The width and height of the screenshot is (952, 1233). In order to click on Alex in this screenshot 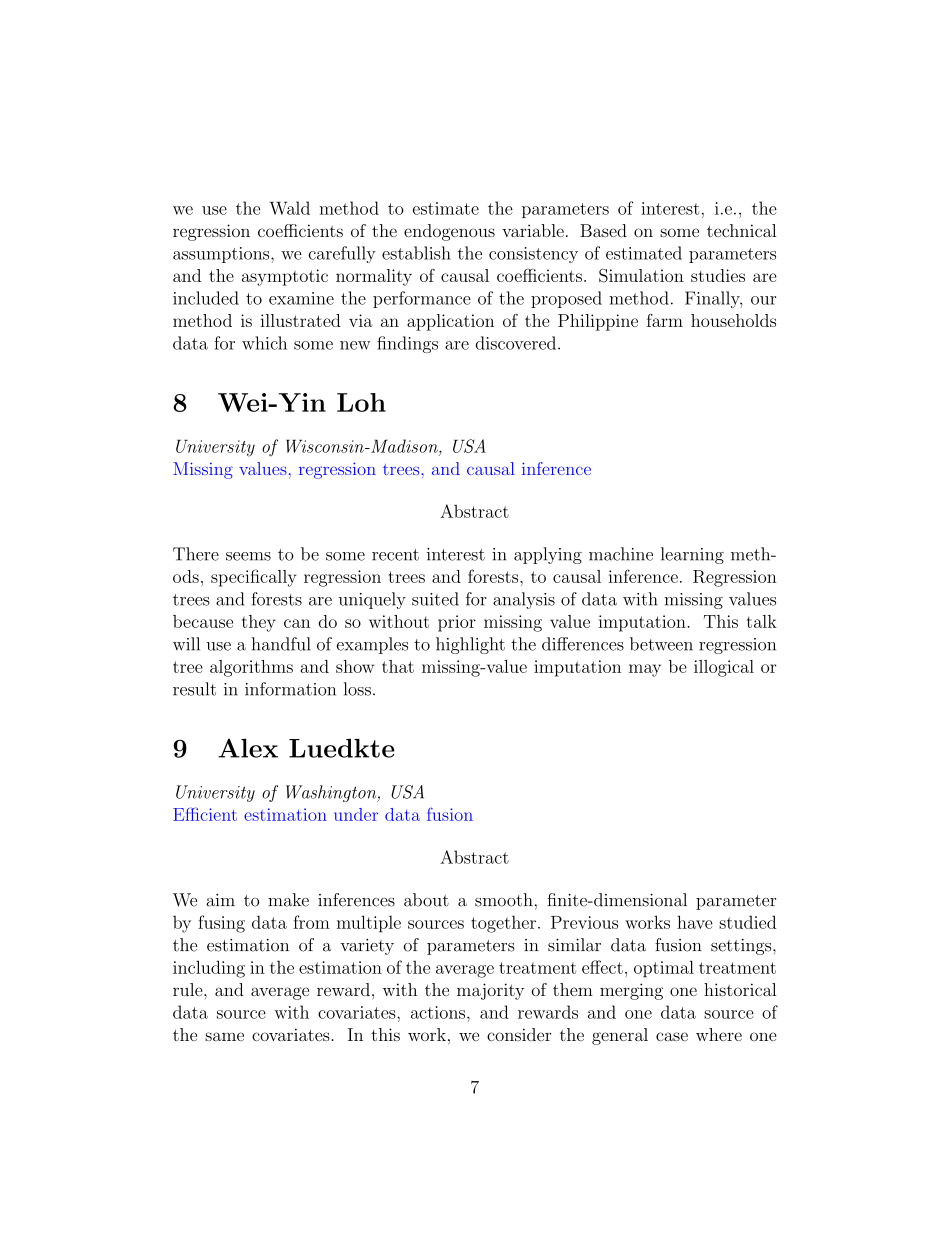, I will do `click(248, 748)`.
